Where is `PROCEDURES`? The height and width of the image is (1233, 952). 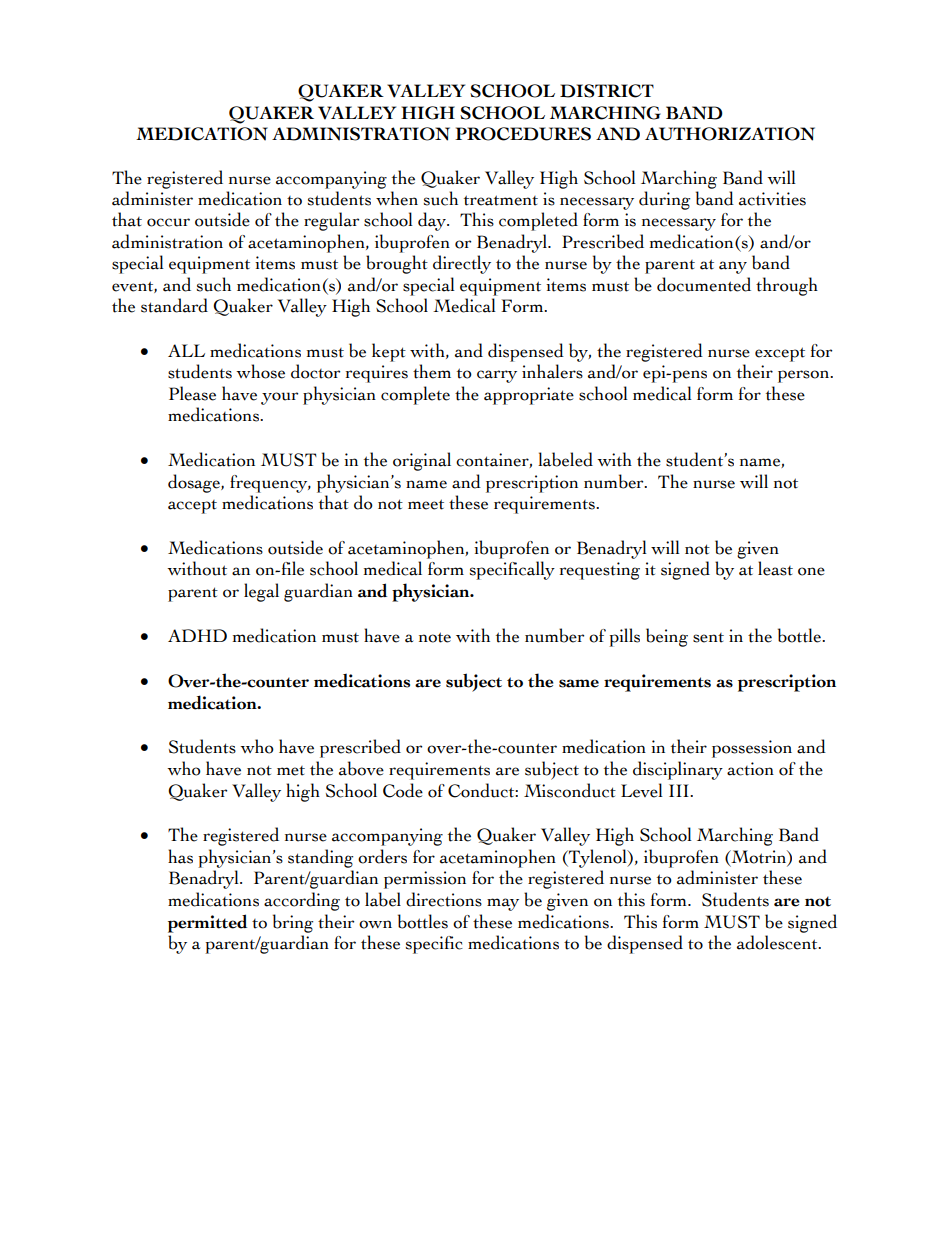
PROCEDURES is located at coordinates (523, 134).
